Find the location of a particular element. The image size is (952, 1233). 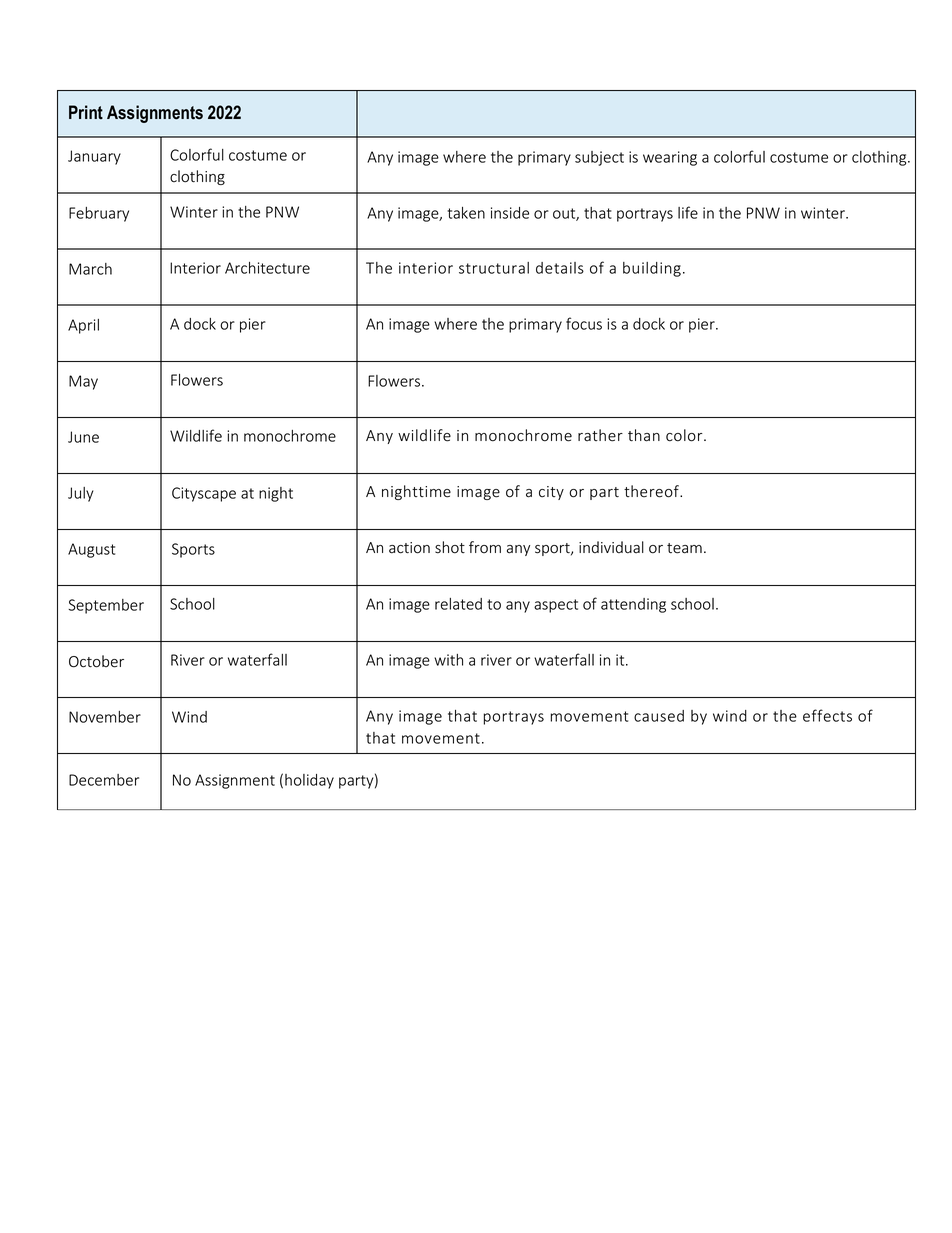

subject is located at coordinates (599, 158).
